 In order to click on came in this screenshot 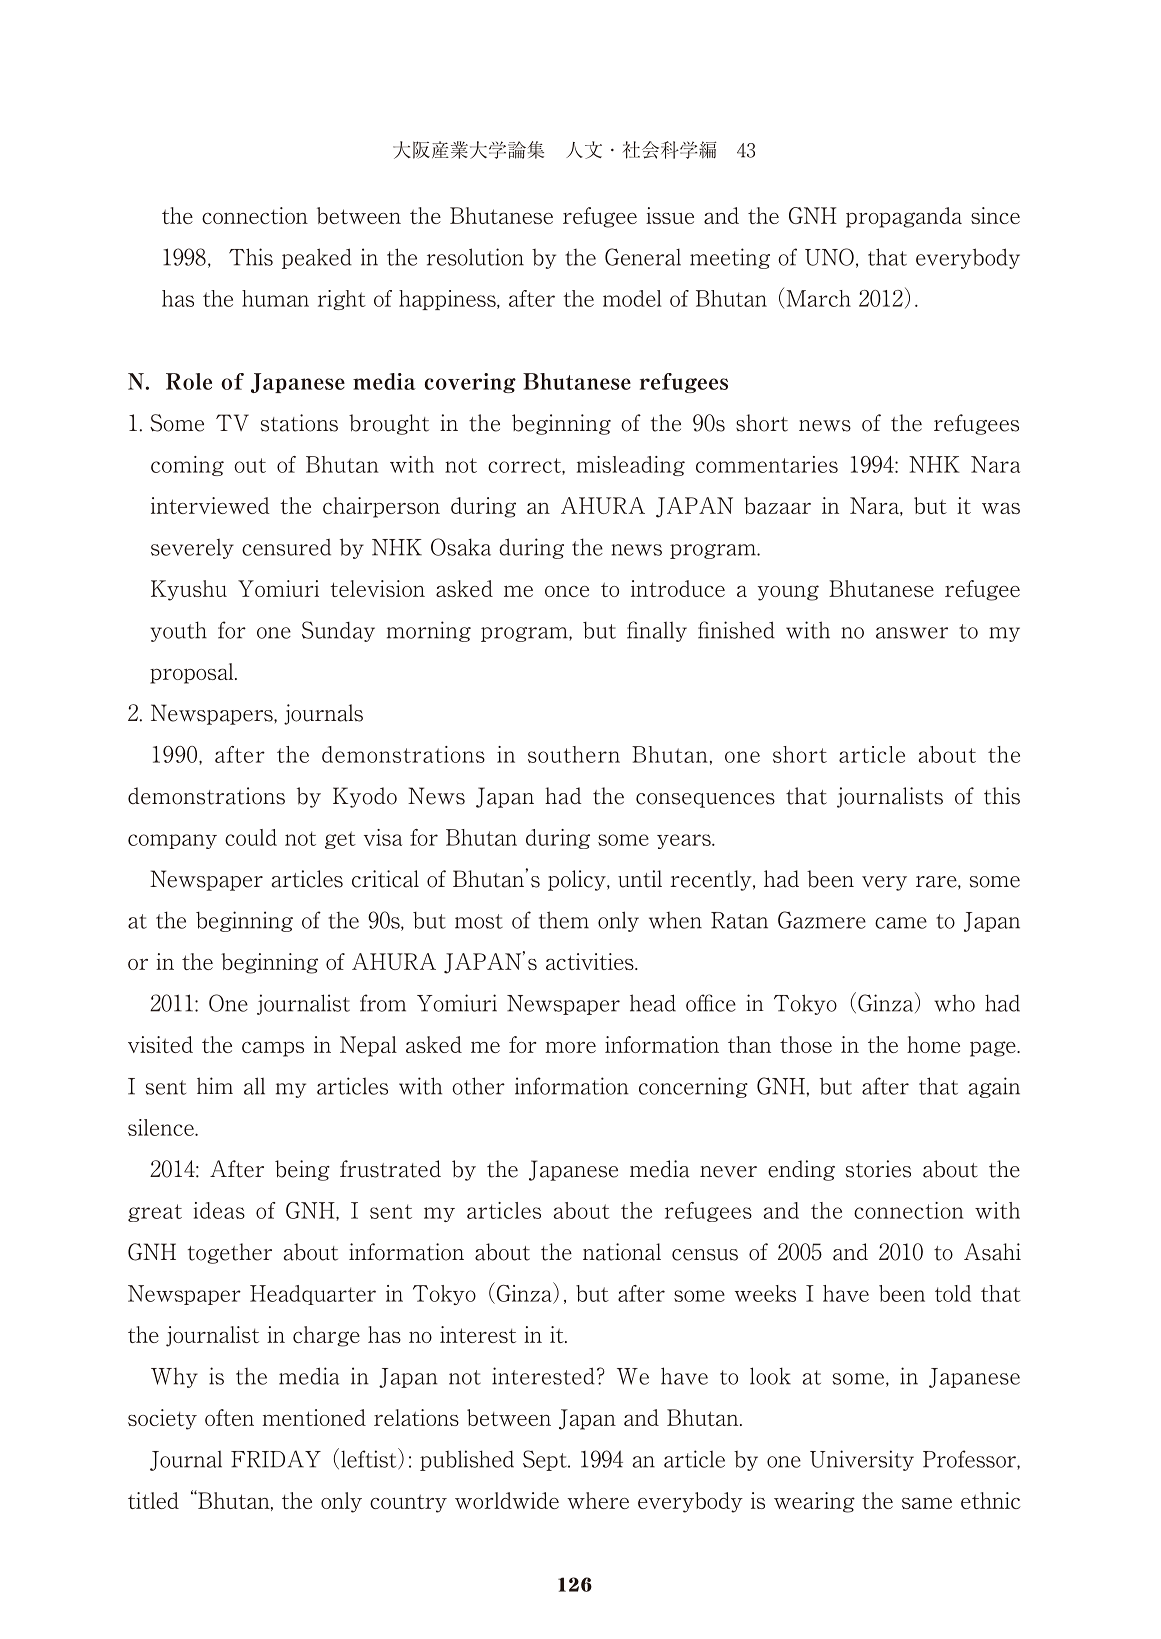, I will do `click(901, 923)`.
